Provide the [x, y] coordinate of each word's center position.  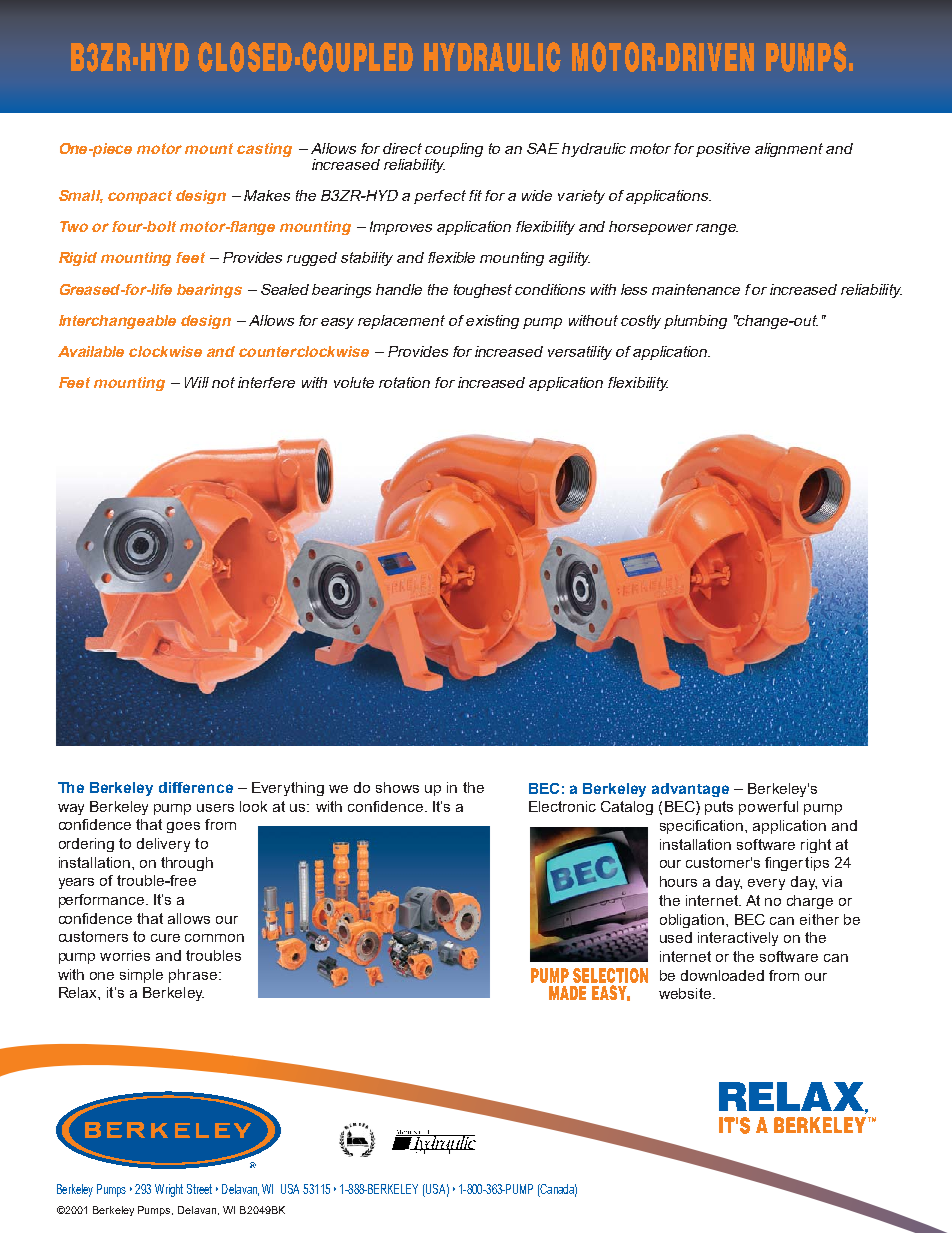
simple [141, 976]
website [686, 993]
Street [199, 1189]
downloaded [722, 975]
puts [719, 808]
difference [196, 787]
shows [397, 787]
